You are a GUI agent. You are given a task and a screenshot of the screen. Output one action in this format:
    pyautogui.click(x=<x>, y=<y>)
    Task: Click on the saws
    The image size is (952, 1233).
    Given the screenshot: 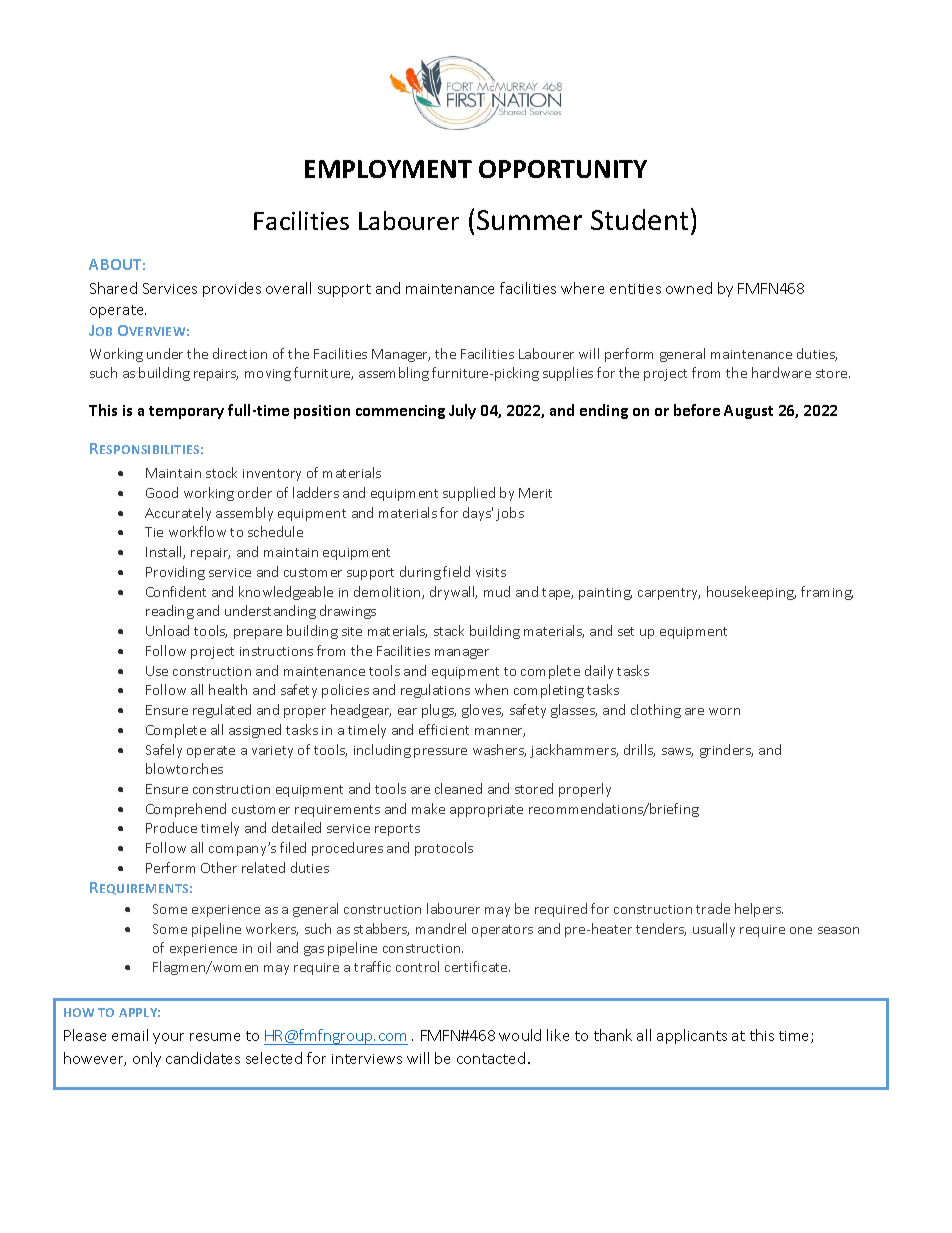 What is the action you would take?
    pyautogui.click(x=677, y=752)
